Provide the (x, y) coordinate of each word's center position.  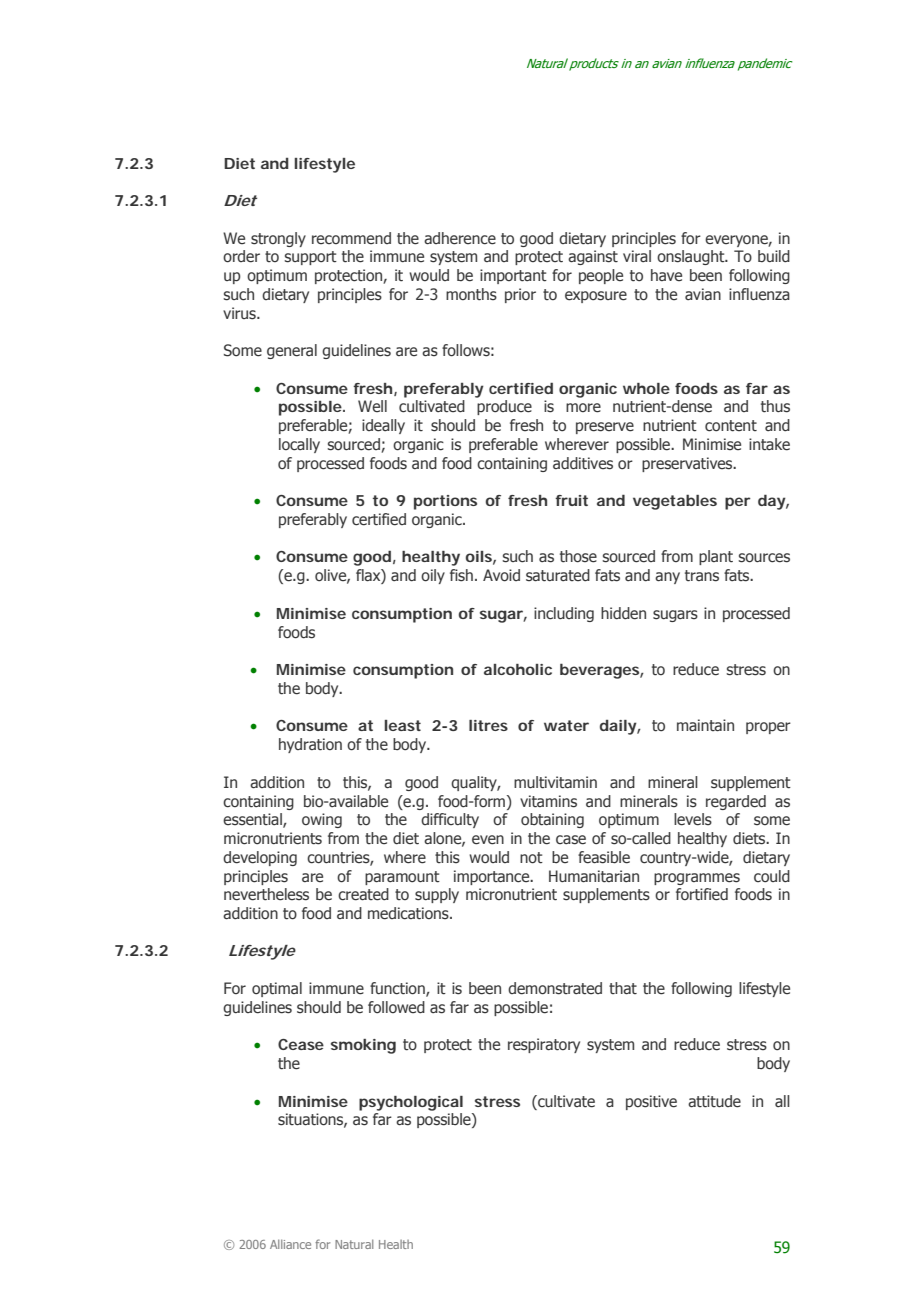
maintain (705, 725)
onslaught (692, 257)
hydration (310, 745)
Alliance (290, 1244)
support (310, 258)
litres (488, 725)
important (513, 276)
